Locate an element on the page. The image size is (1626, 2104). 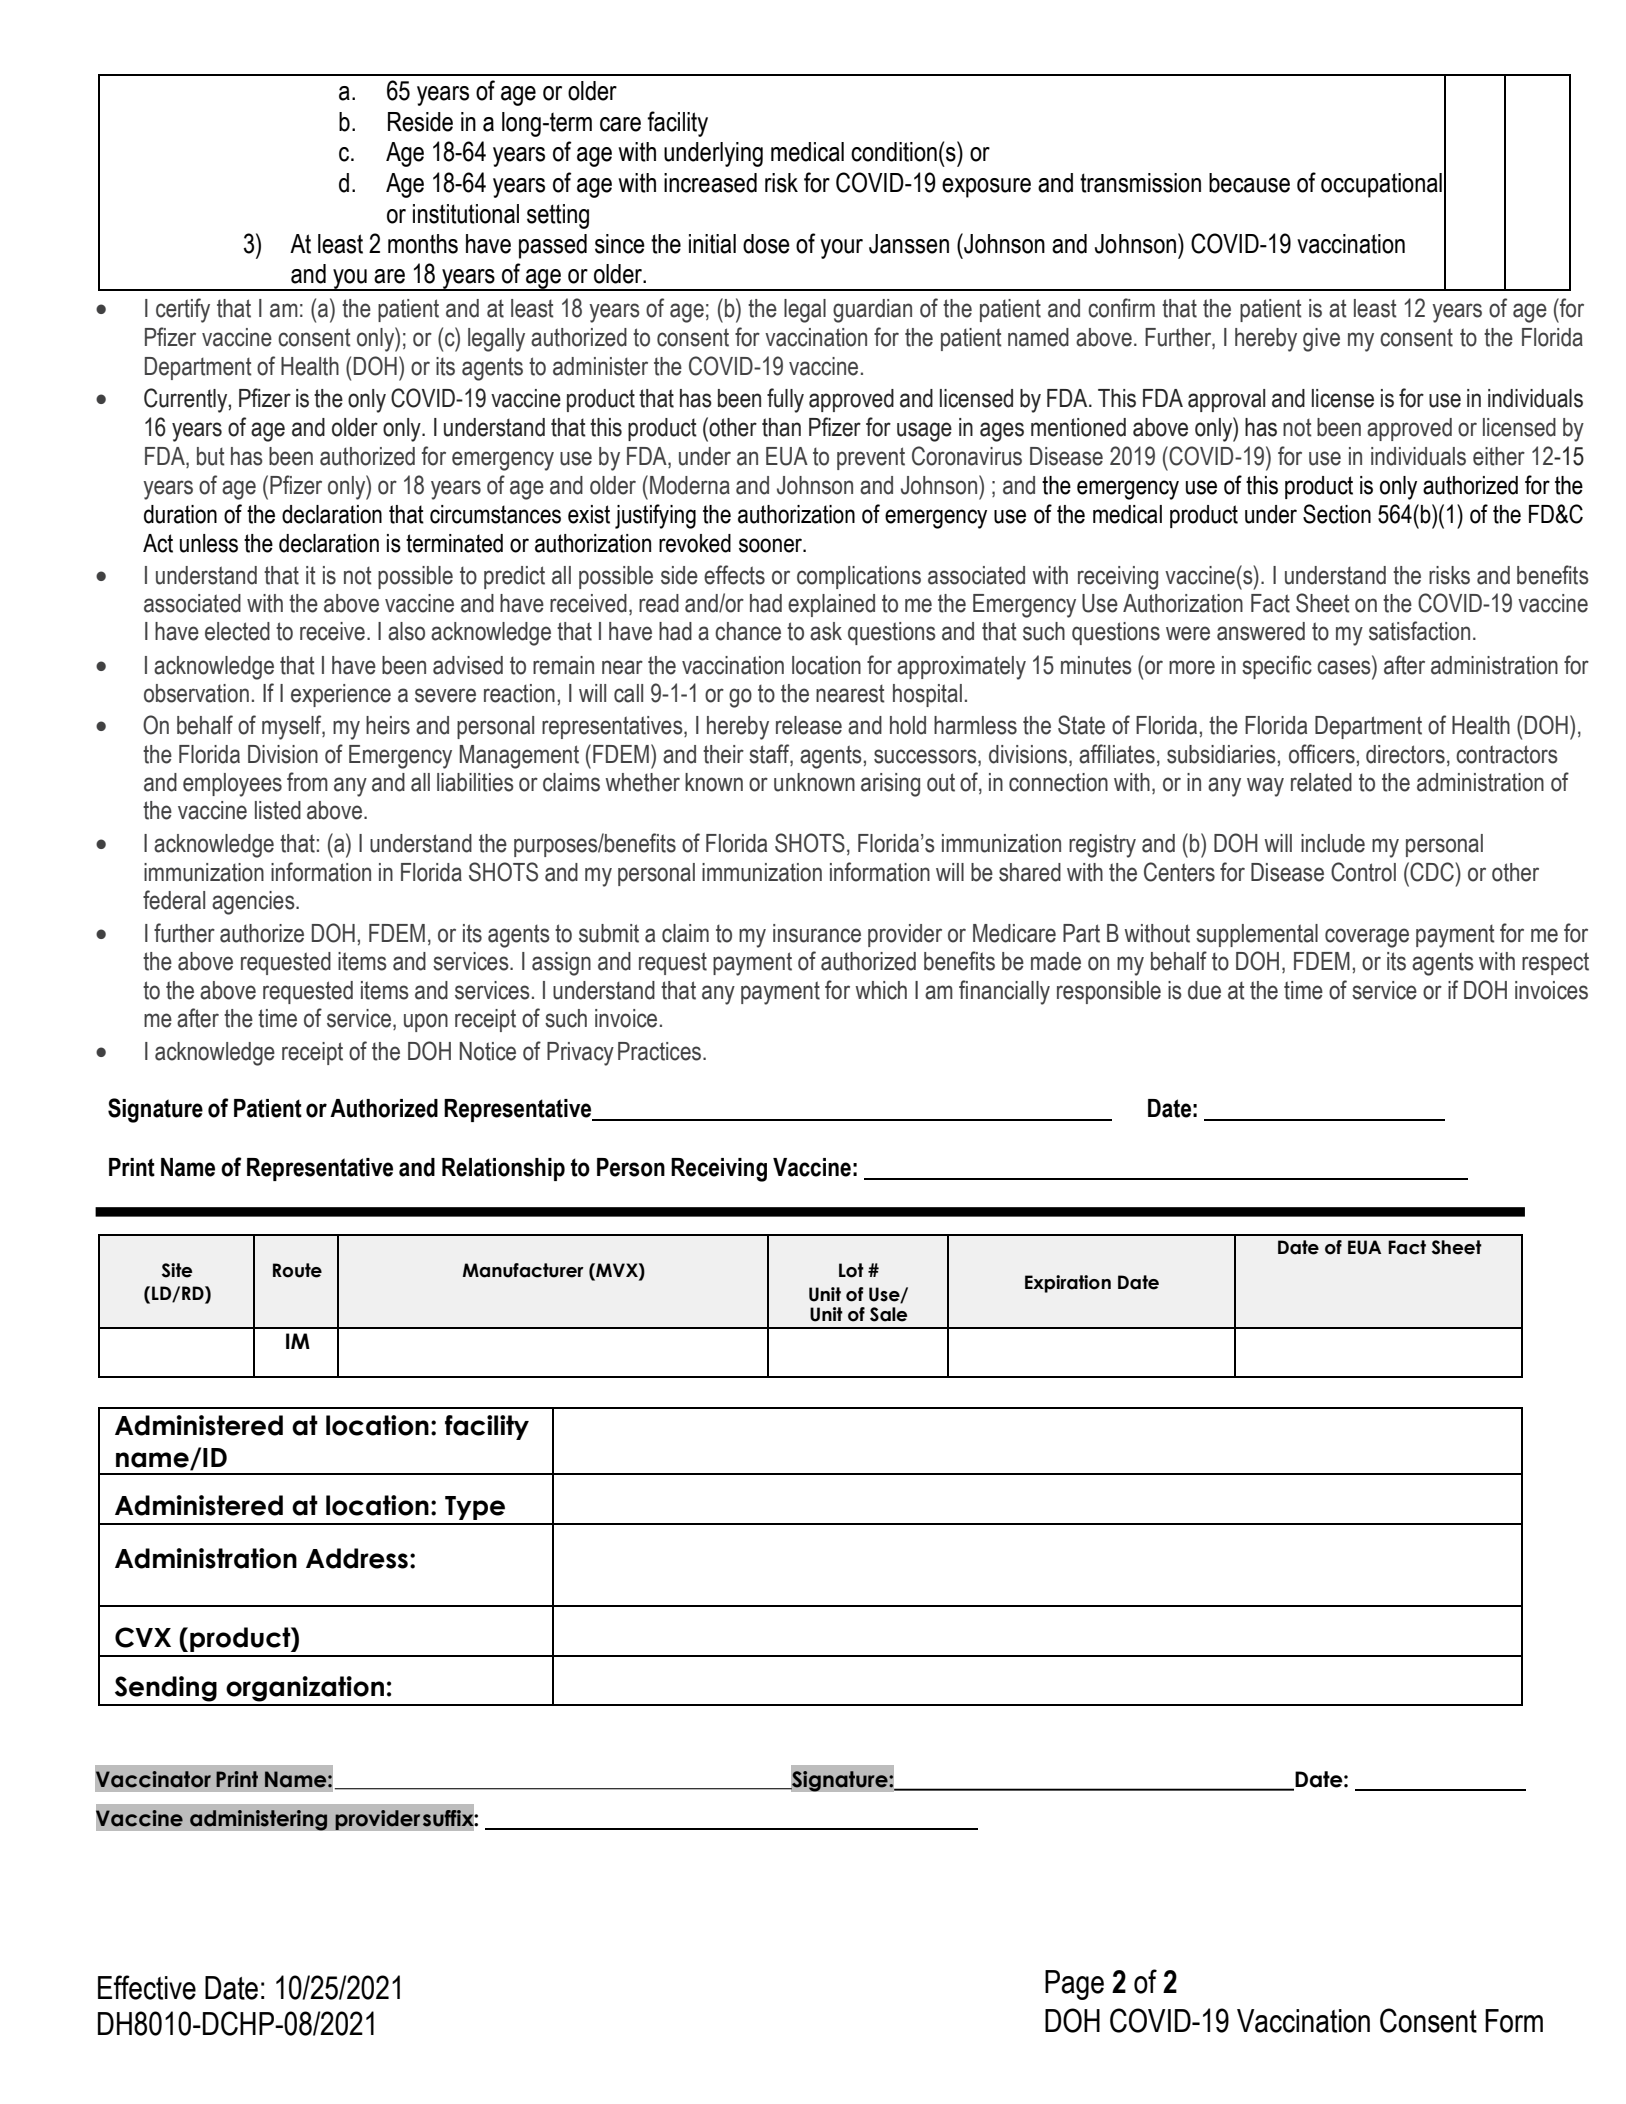
Effective is located at coordinates (147, 1987).
